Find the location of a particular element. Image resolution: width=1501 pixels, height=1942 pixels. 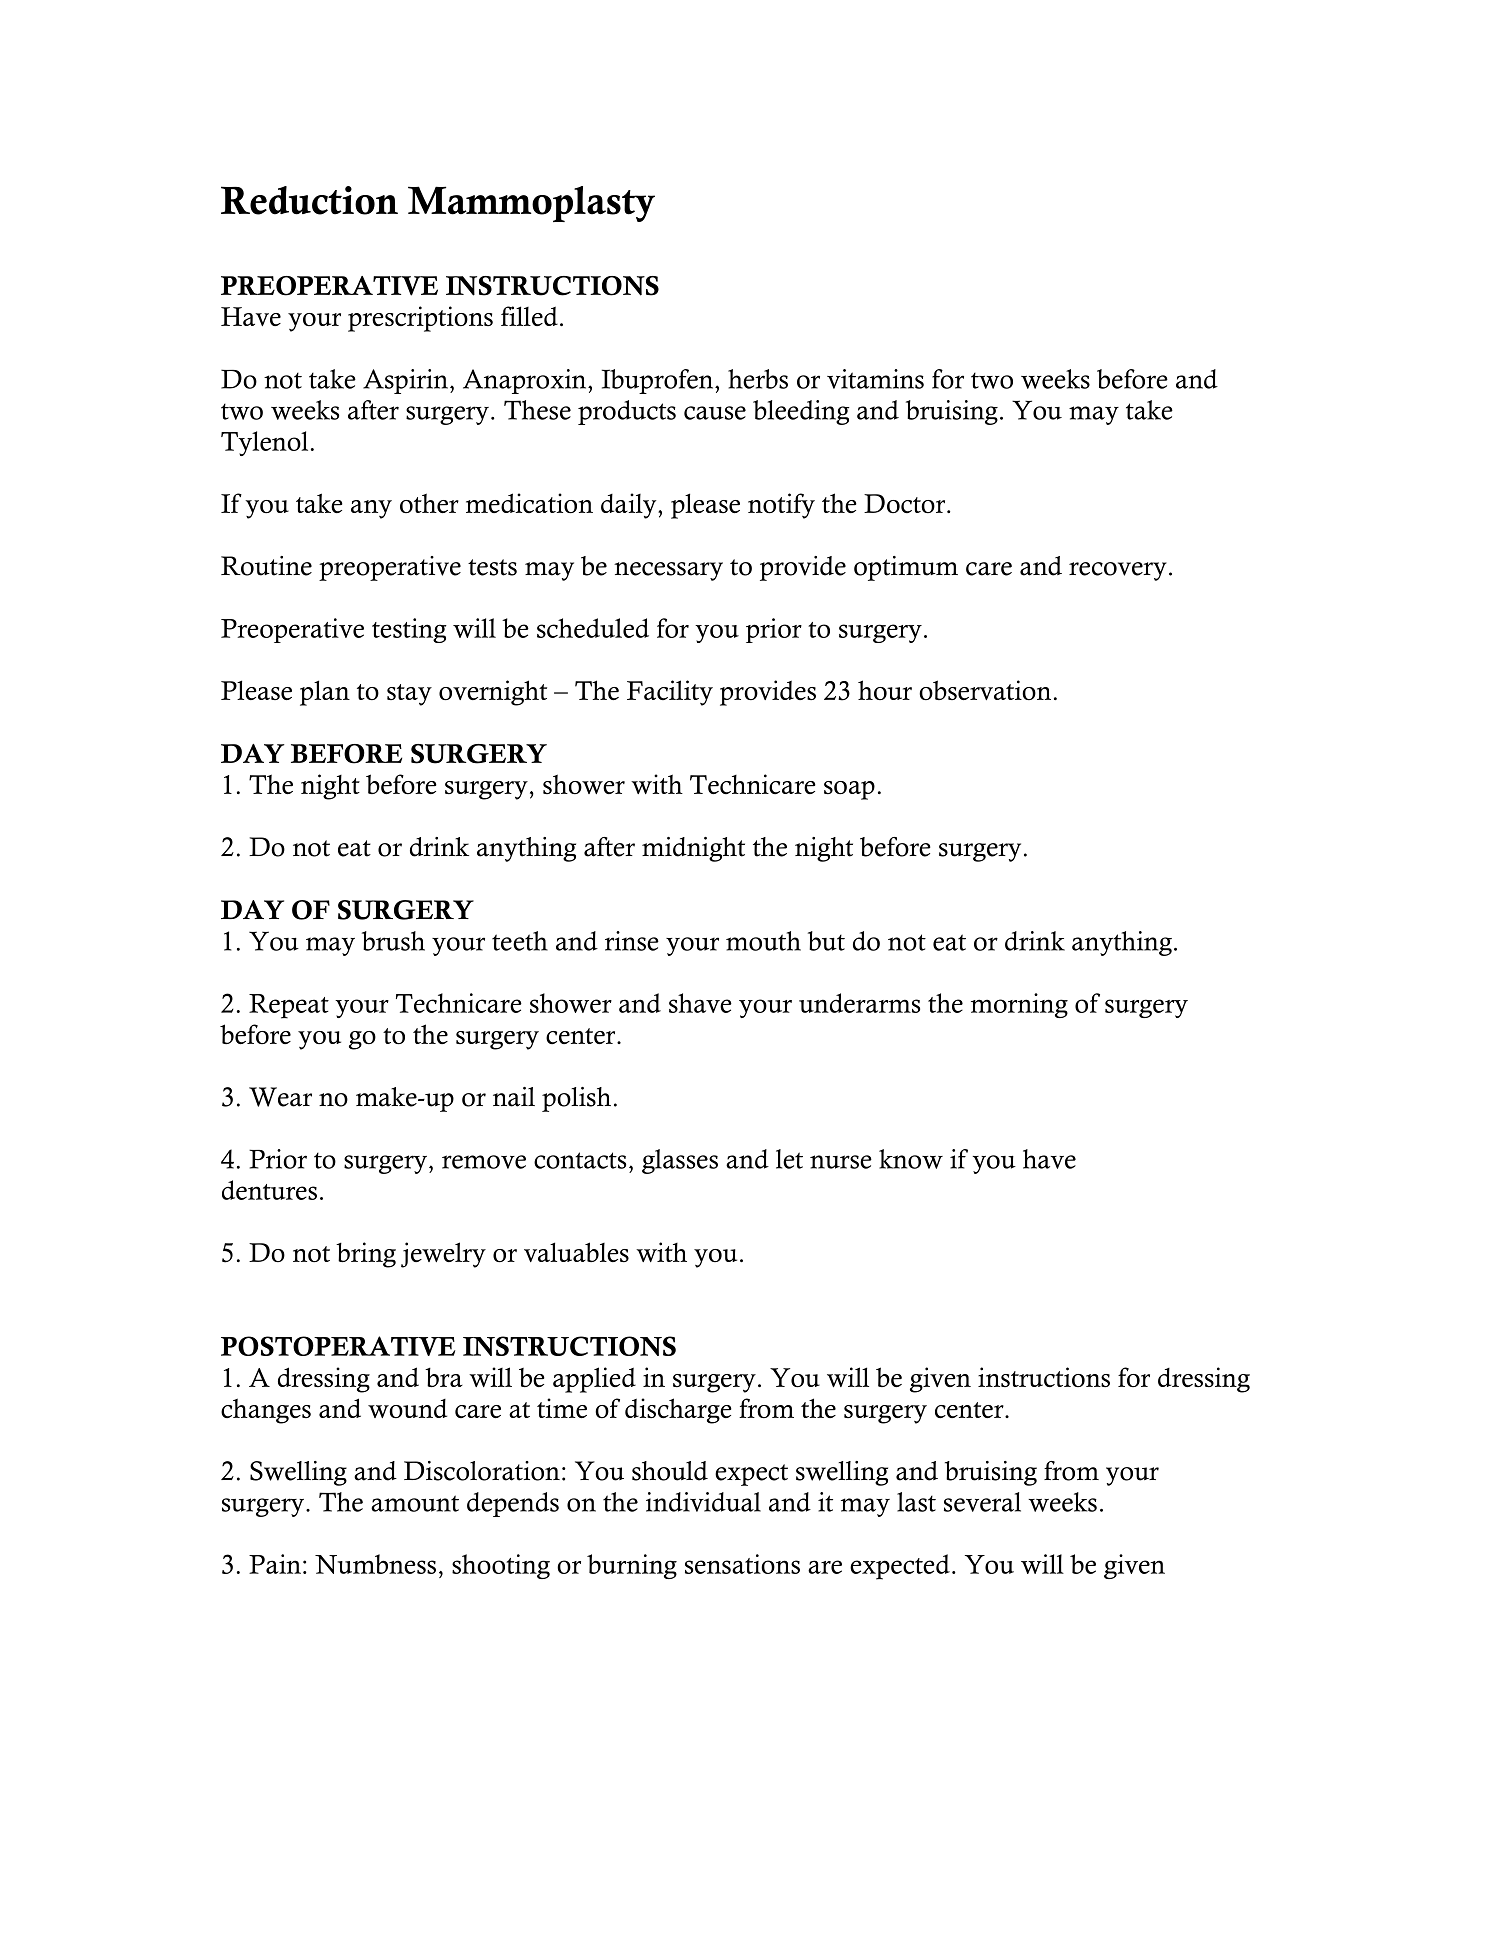

vitamins is located at coordinates (875, 379).
